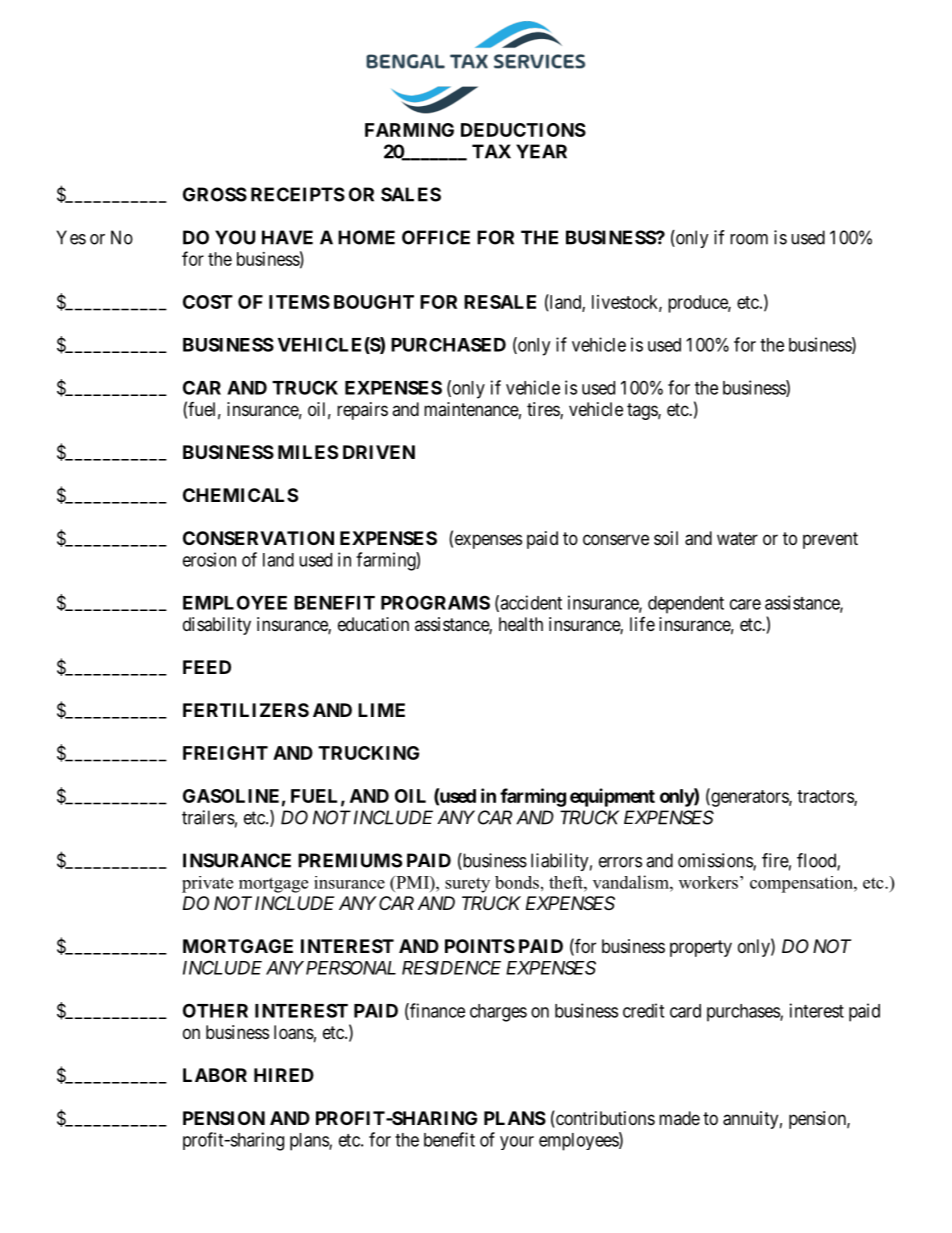 The width and height of the screenshot is (952, 1233). Describe the element at coordinates (71, 237) in the screenshot. I see `Yes` at that location.
